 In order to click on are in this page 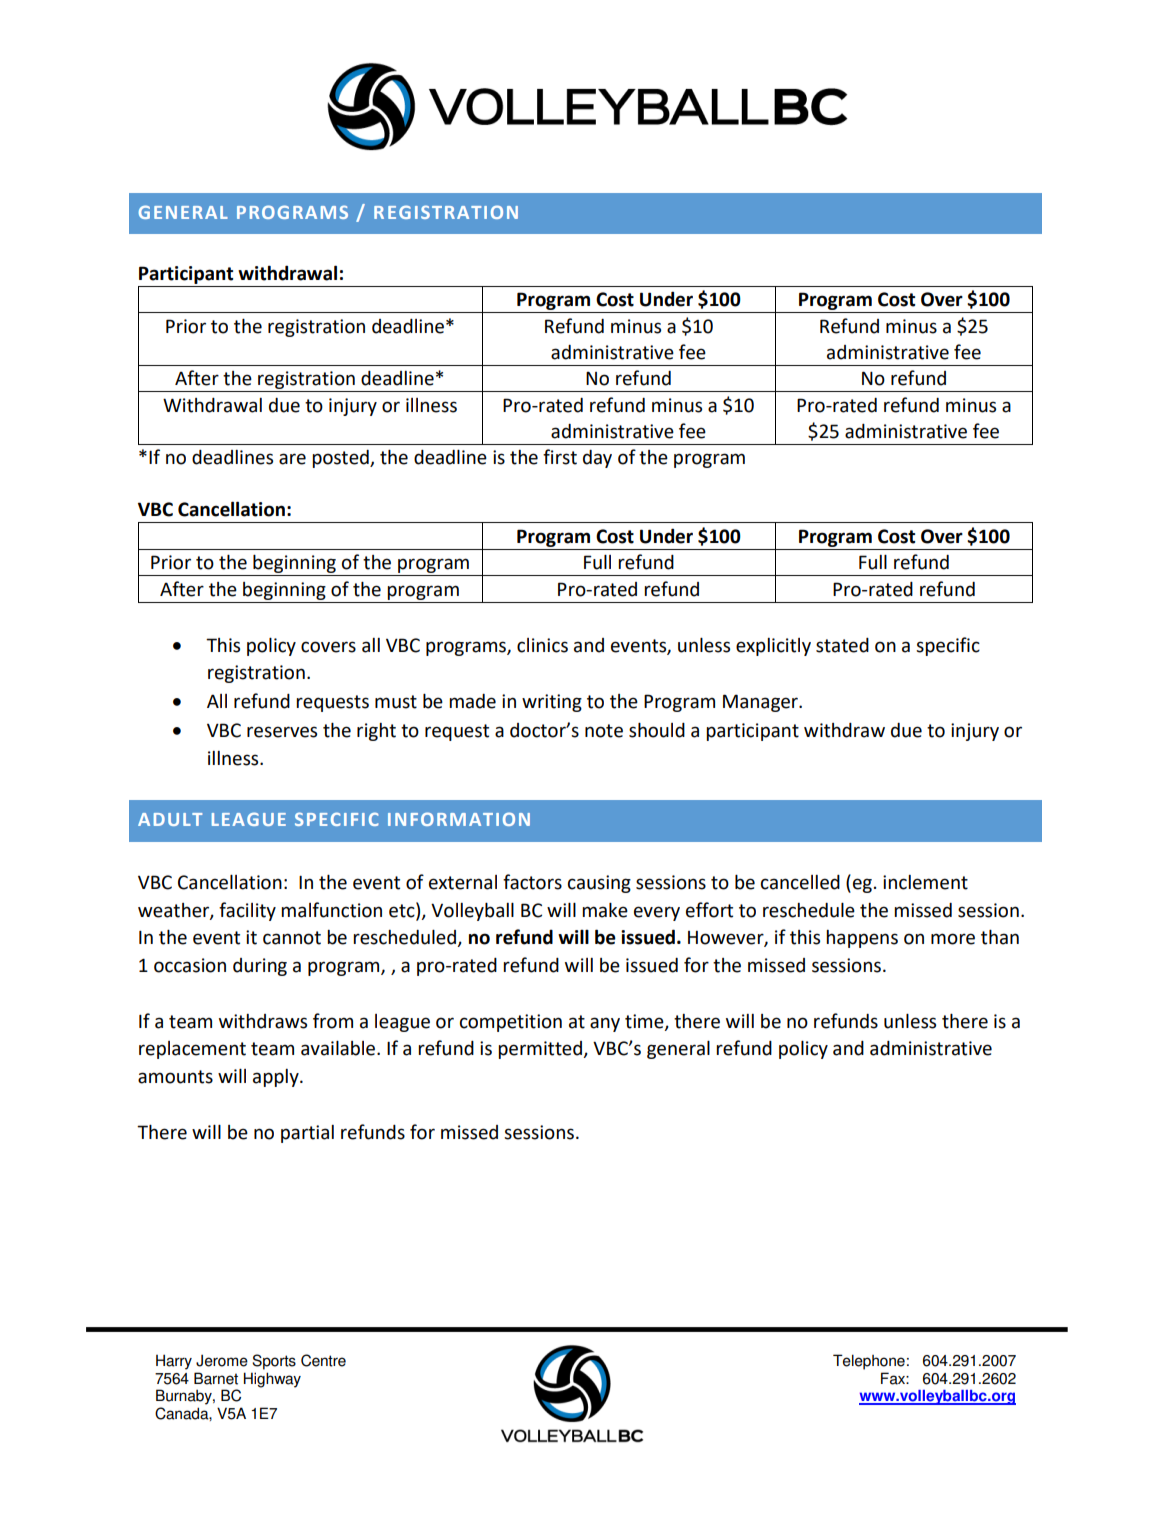, I will do `click(292, 459)`.
